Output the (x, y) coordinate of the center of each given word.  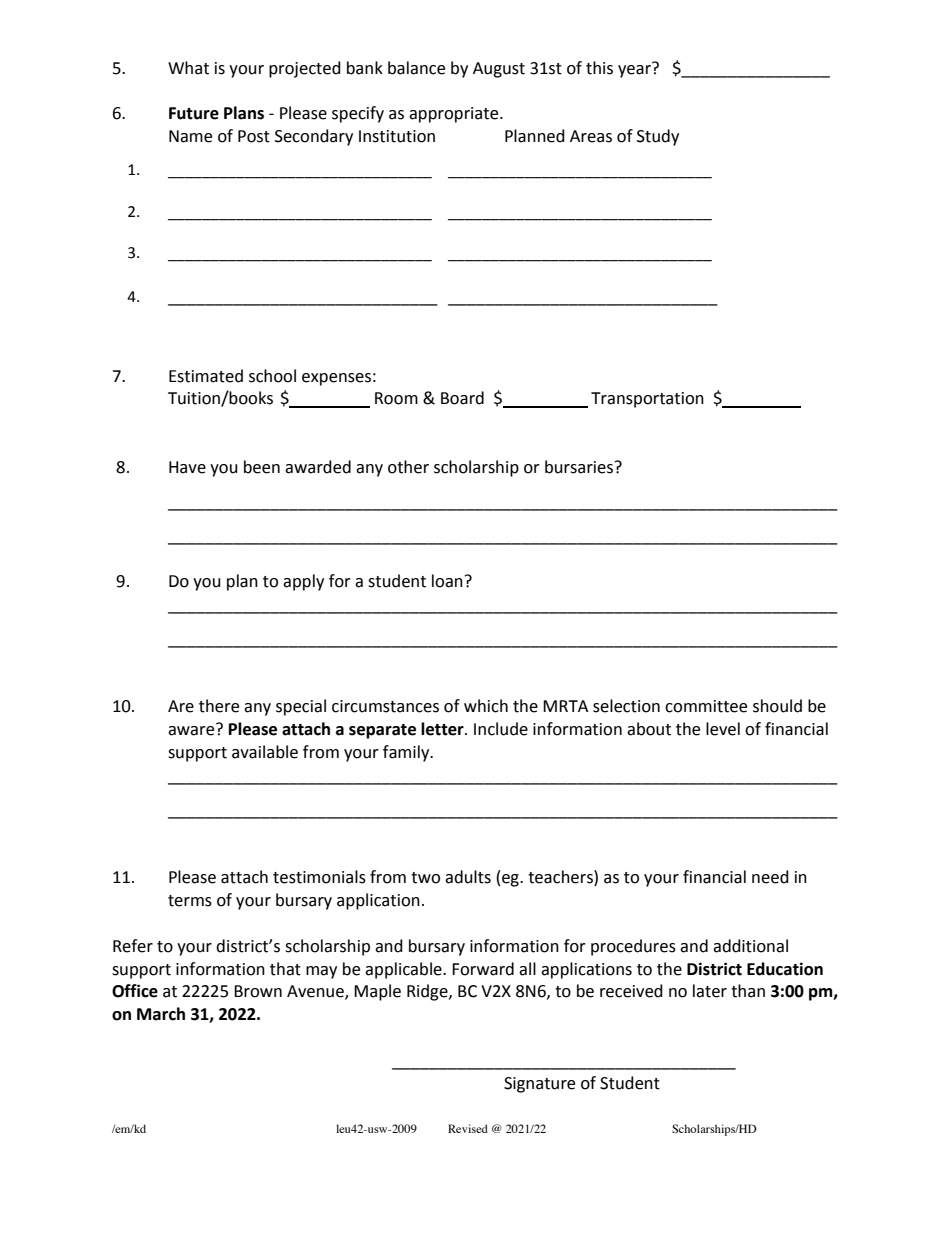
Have (187, 467)
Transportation (647, 400)
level (723, 729)
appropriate (455, 115)
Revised (468, 1128)
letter (443, 729)
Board (462, 398)
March (161, 1014)
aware (192, 730)
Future (194, 113)
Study (658, 137)
